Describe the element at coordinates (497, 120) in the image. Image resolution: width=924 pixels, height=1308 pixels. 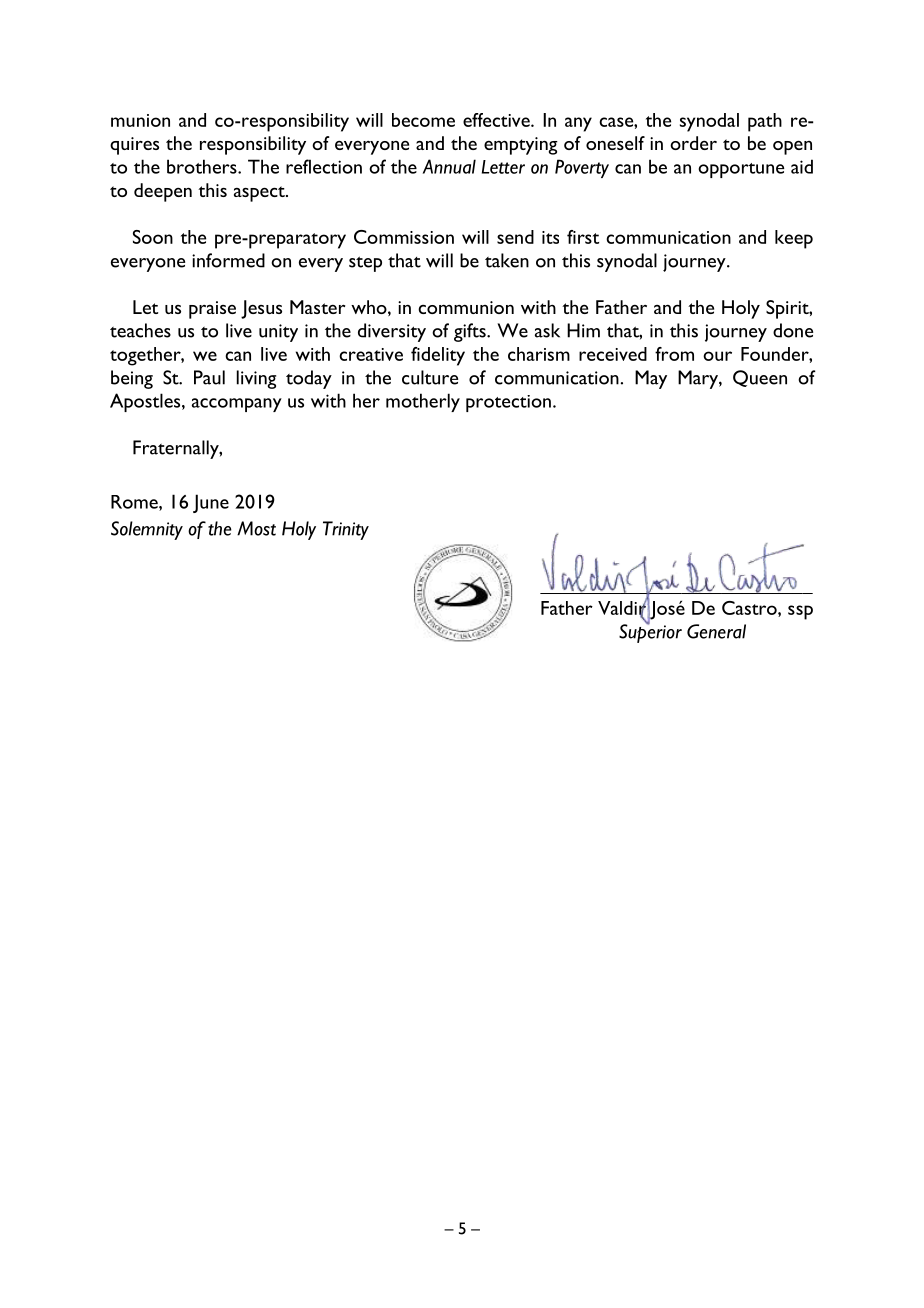
I see `effective` at that location.
